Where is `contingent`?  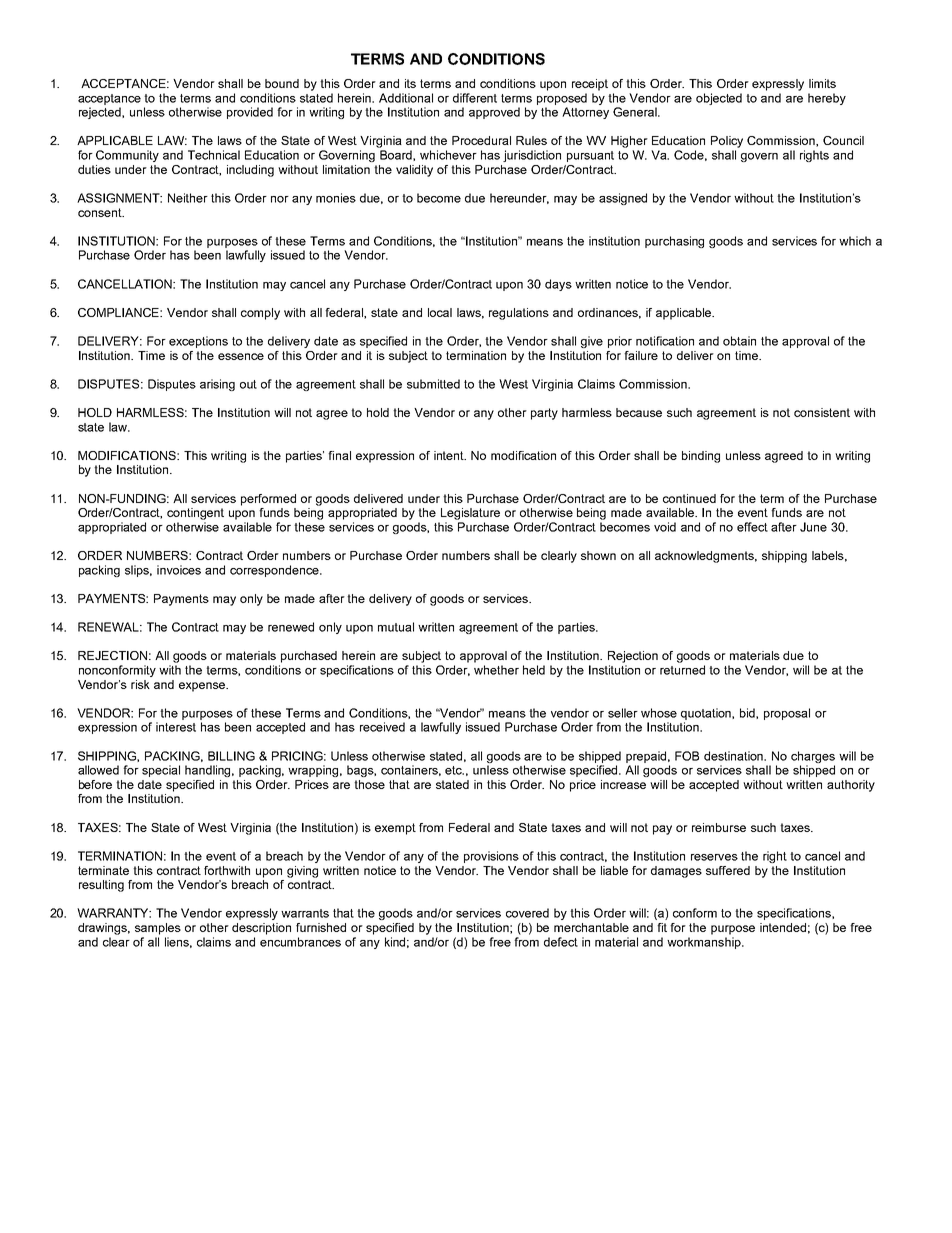 contingent is located at coordinates (195, 514).
